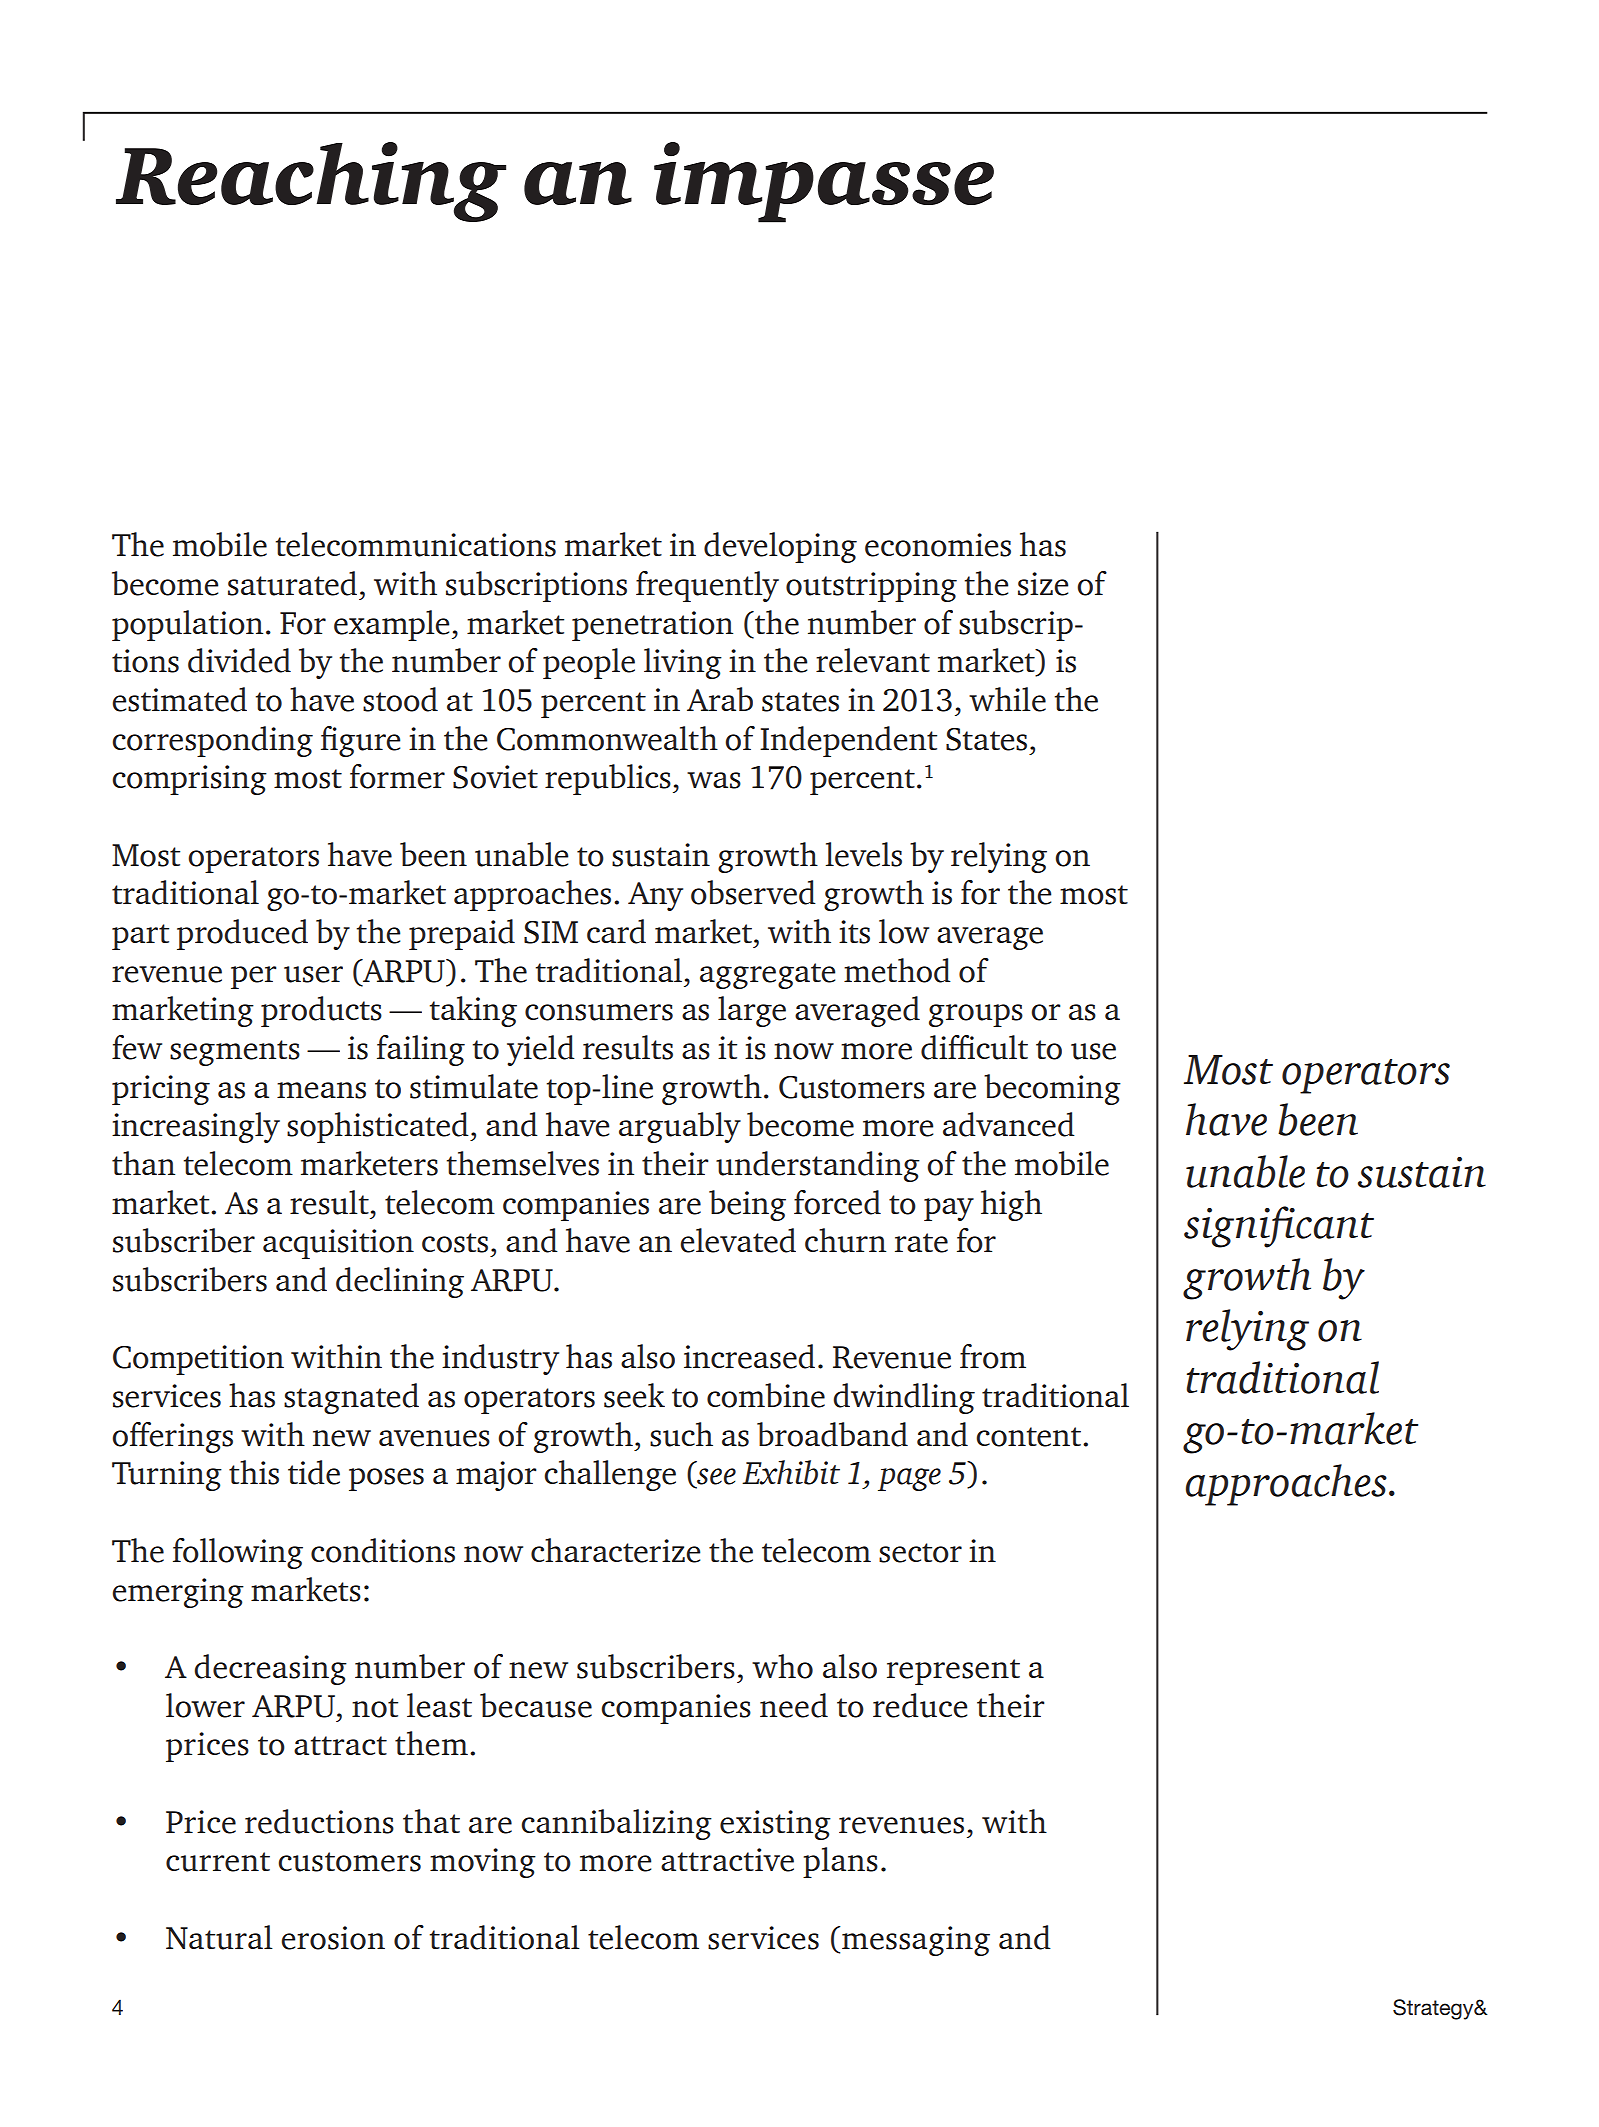 The width and height of the screenshot is (1599, 2127). What do you see at coordinates (824, 182) in the screenshot?
I see `impasse` at bounding box center [824, 182].
